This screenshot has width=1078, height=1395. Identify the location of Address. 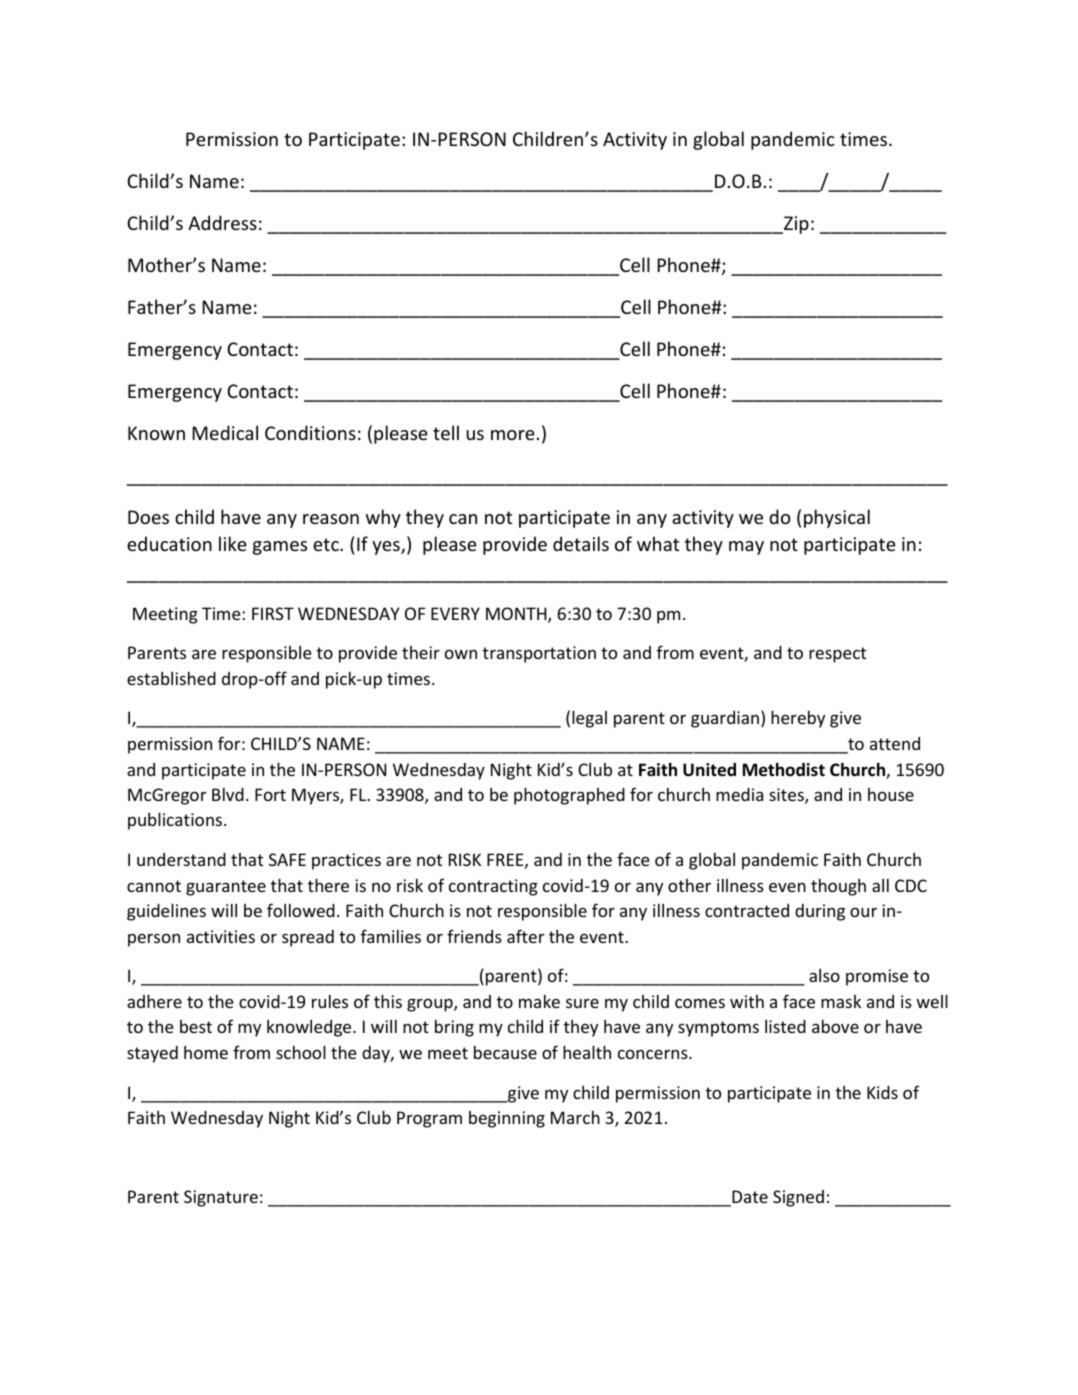
(222, 222).
